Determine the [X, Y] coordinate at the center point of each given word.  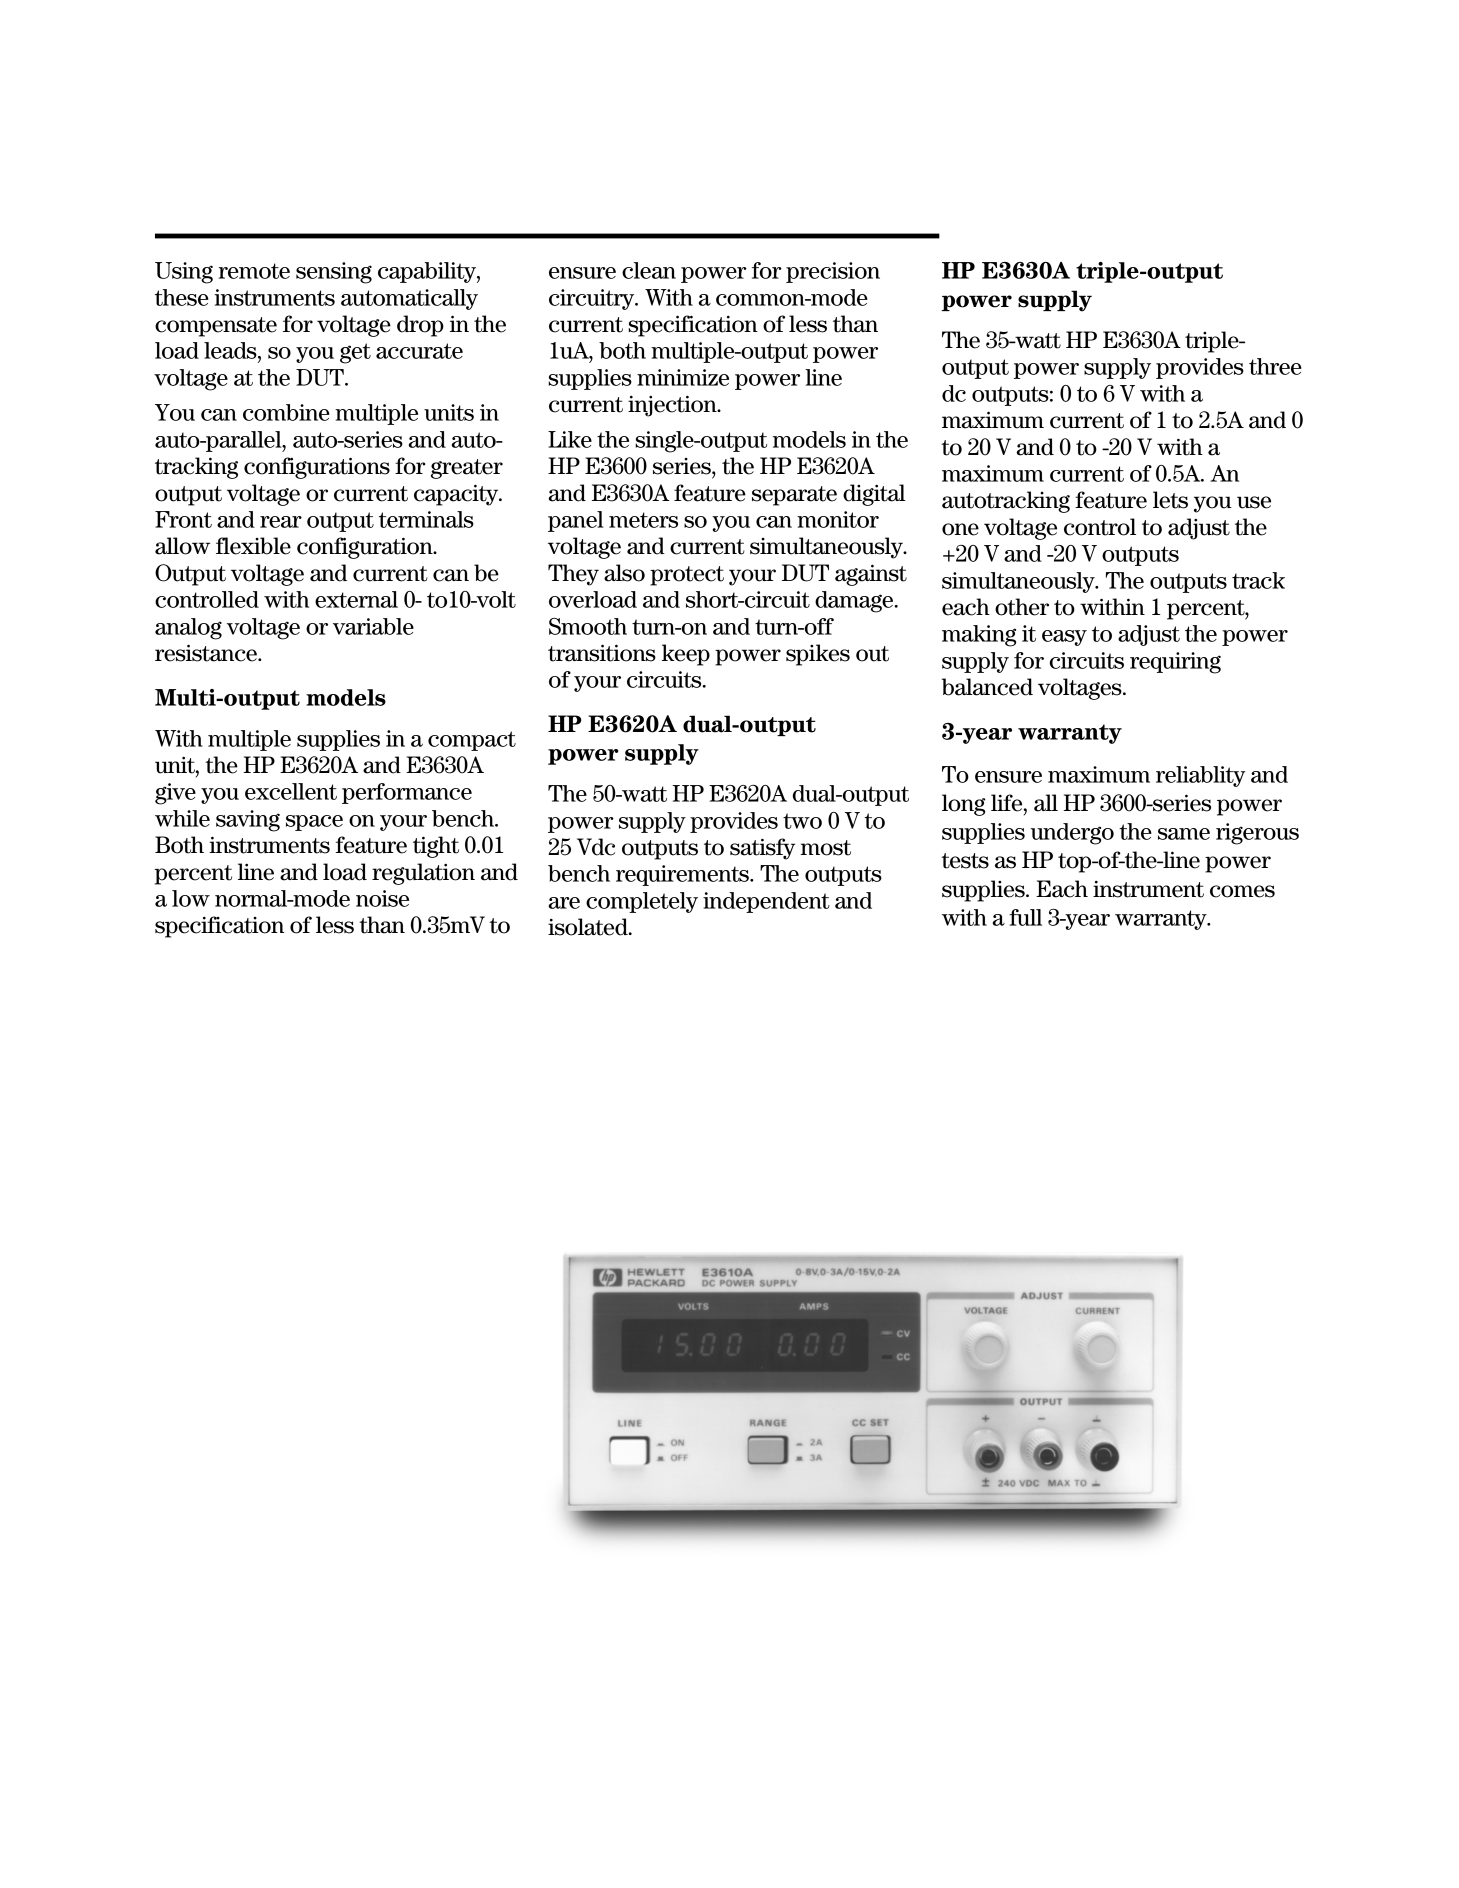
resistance [207, 653]
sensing [334, 273]
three [1275, 366]
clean [649, 270]
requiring [1175, 663]
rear [281, 522]
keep [686, 655]
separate [794, 496]
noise [382, 898]
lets [1170, 500]
